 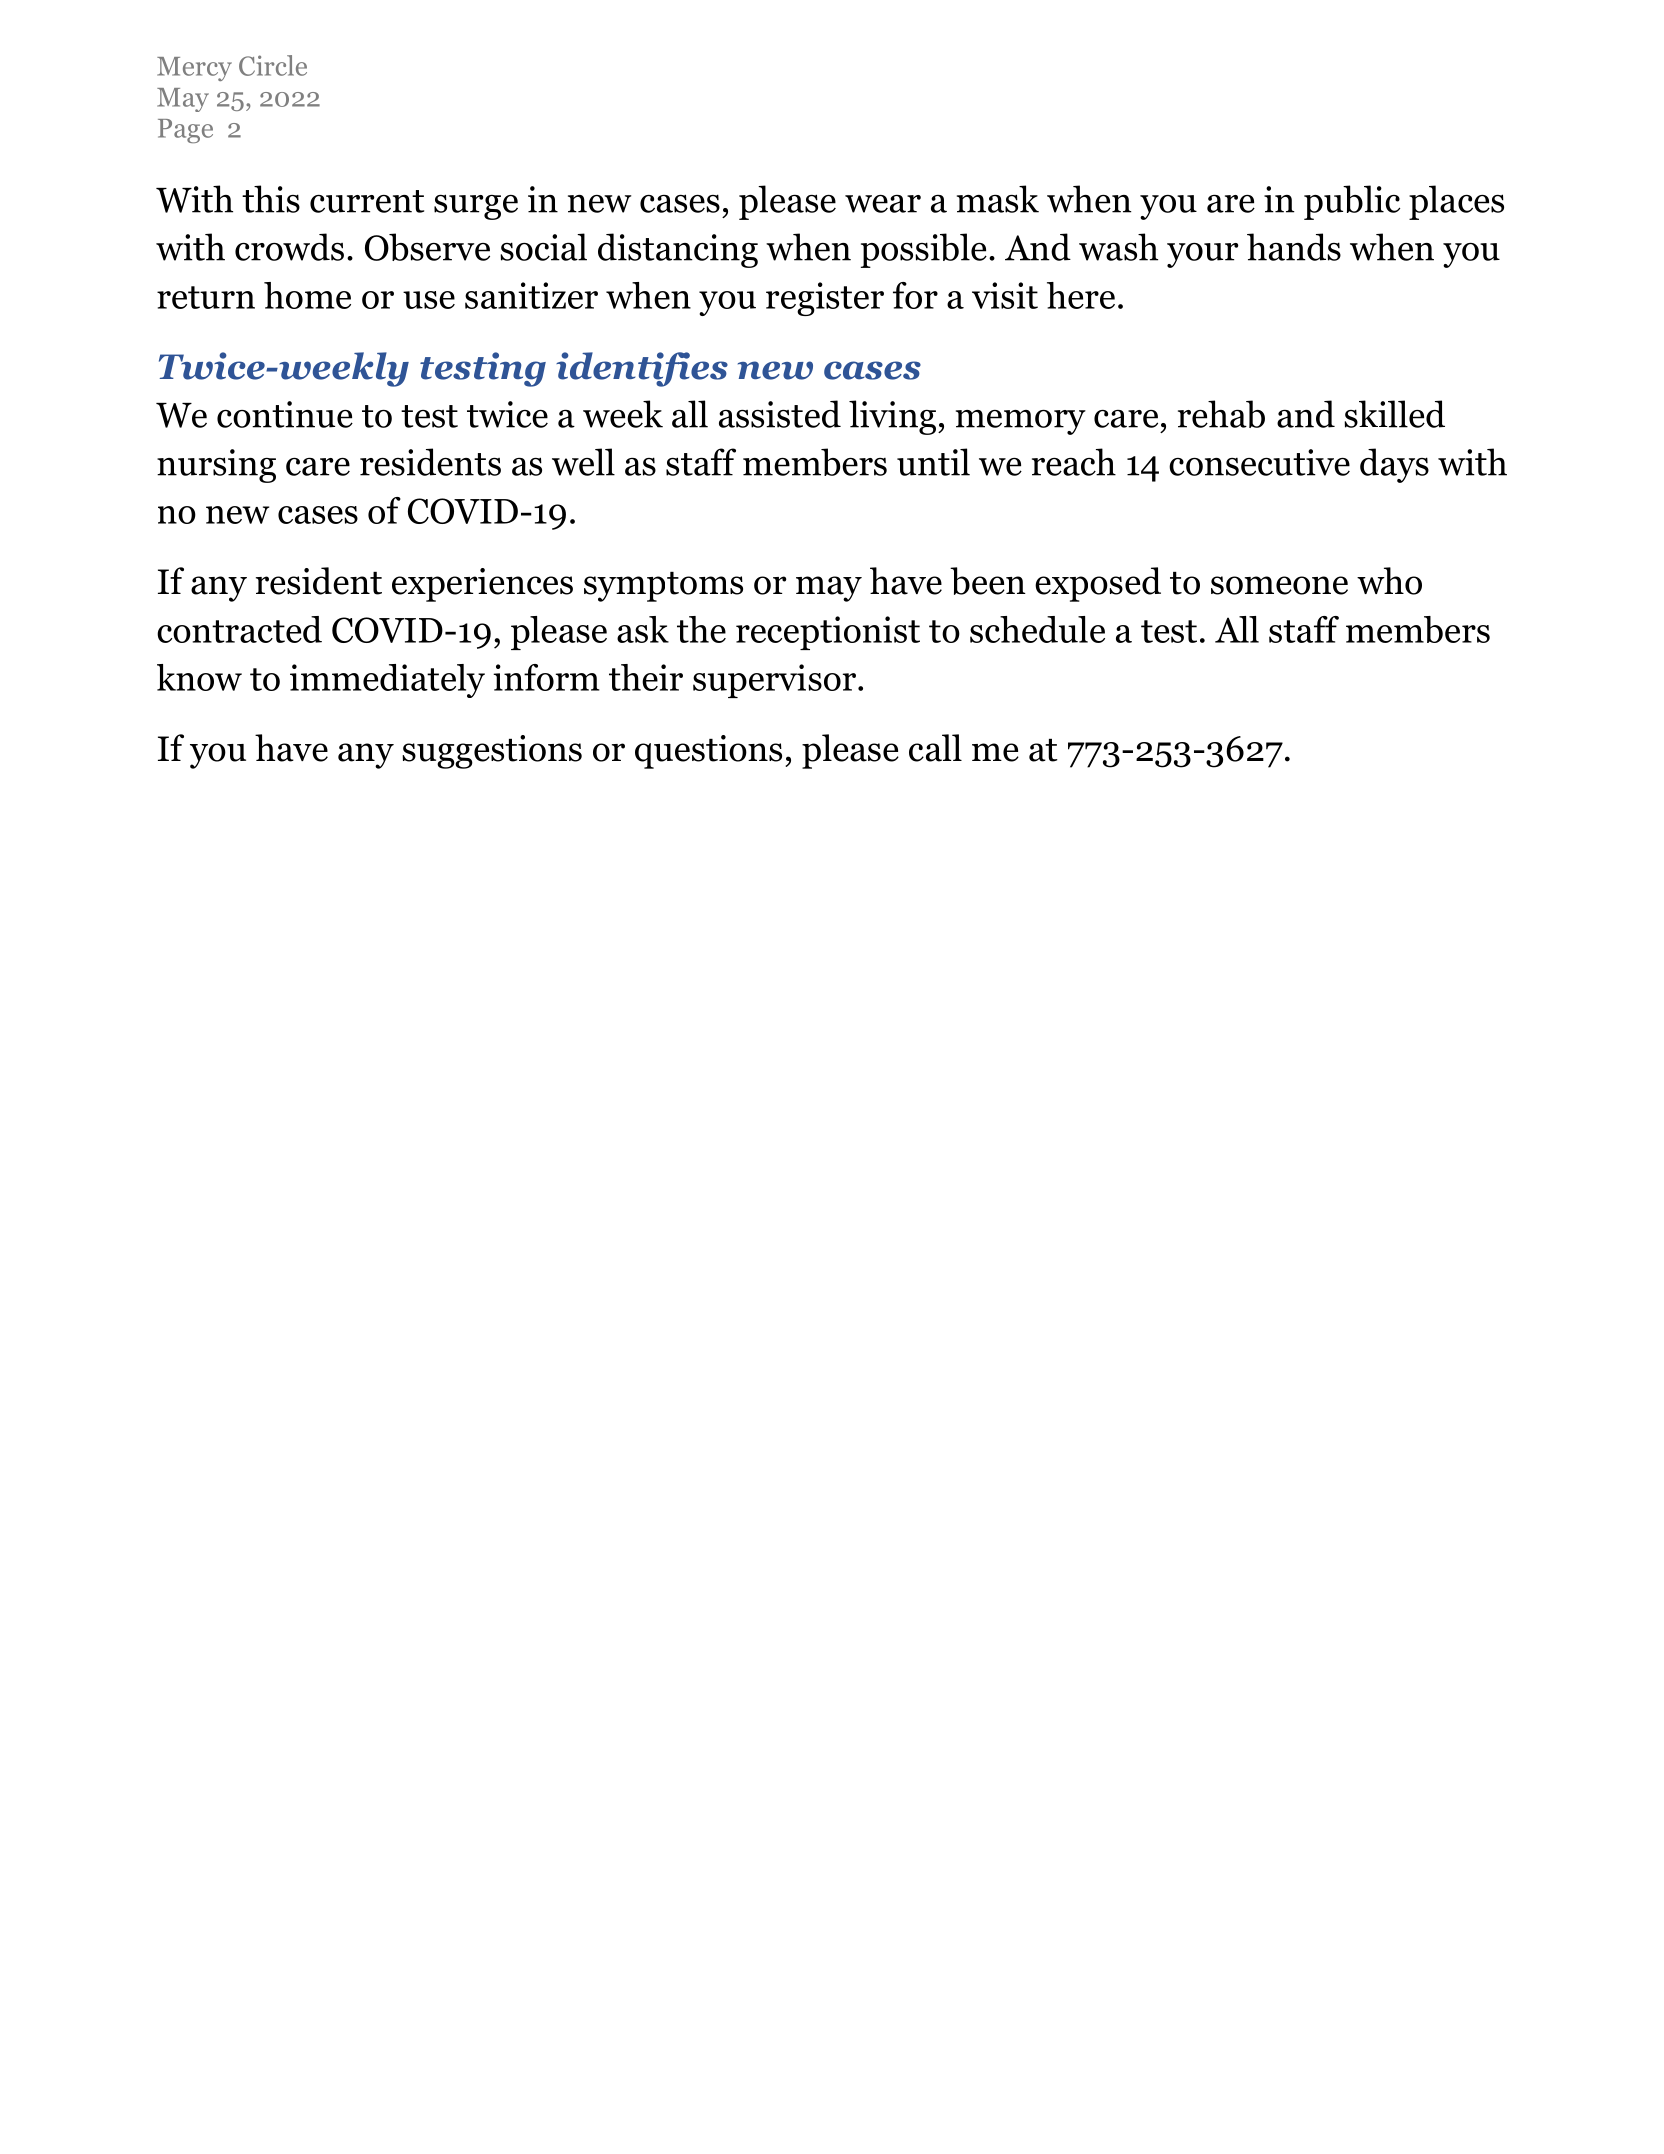 I want to click on wear, so click(x=883, y=204).
